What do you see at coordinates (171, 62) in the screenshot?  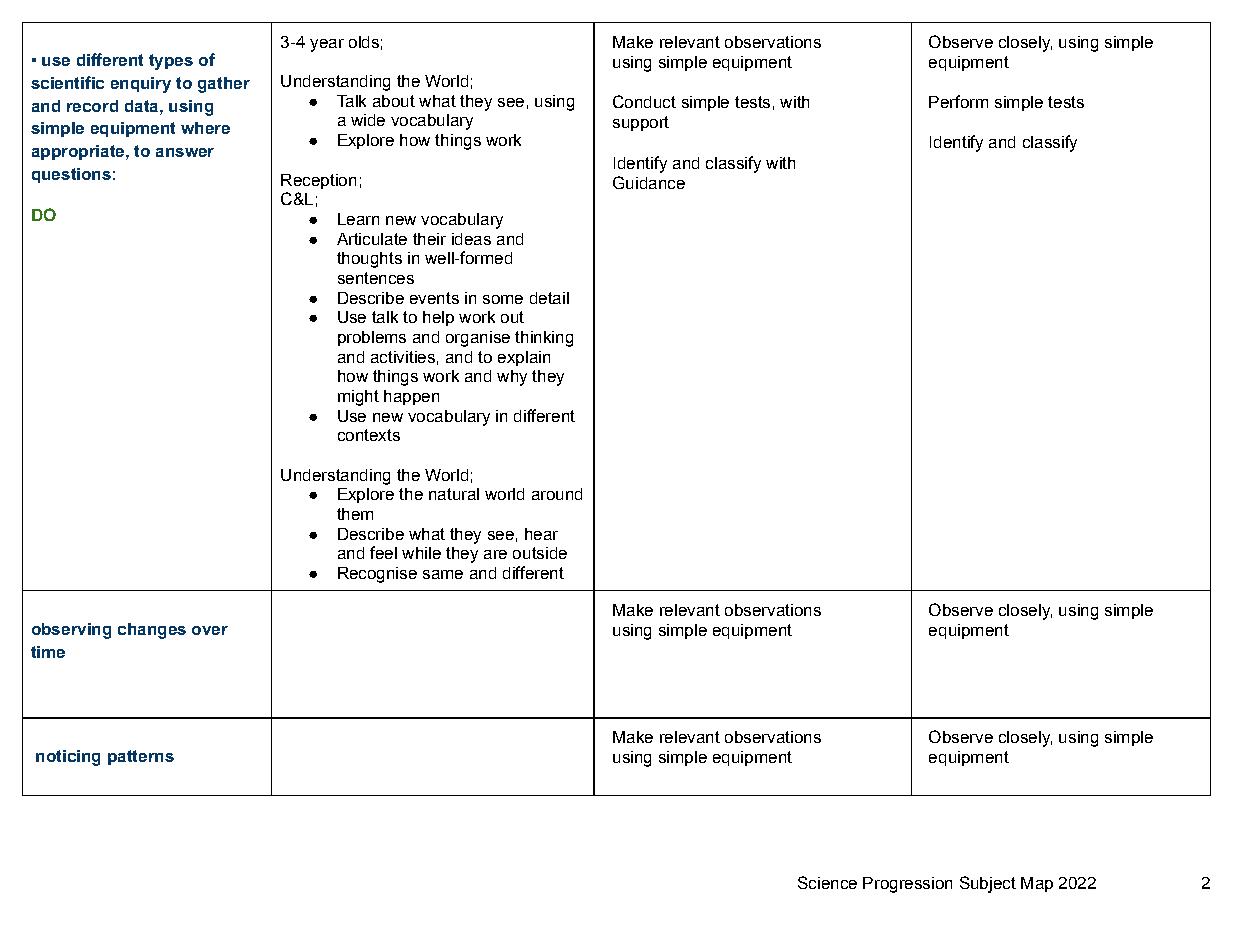 I see `types` at bounding box center [171, 62].
